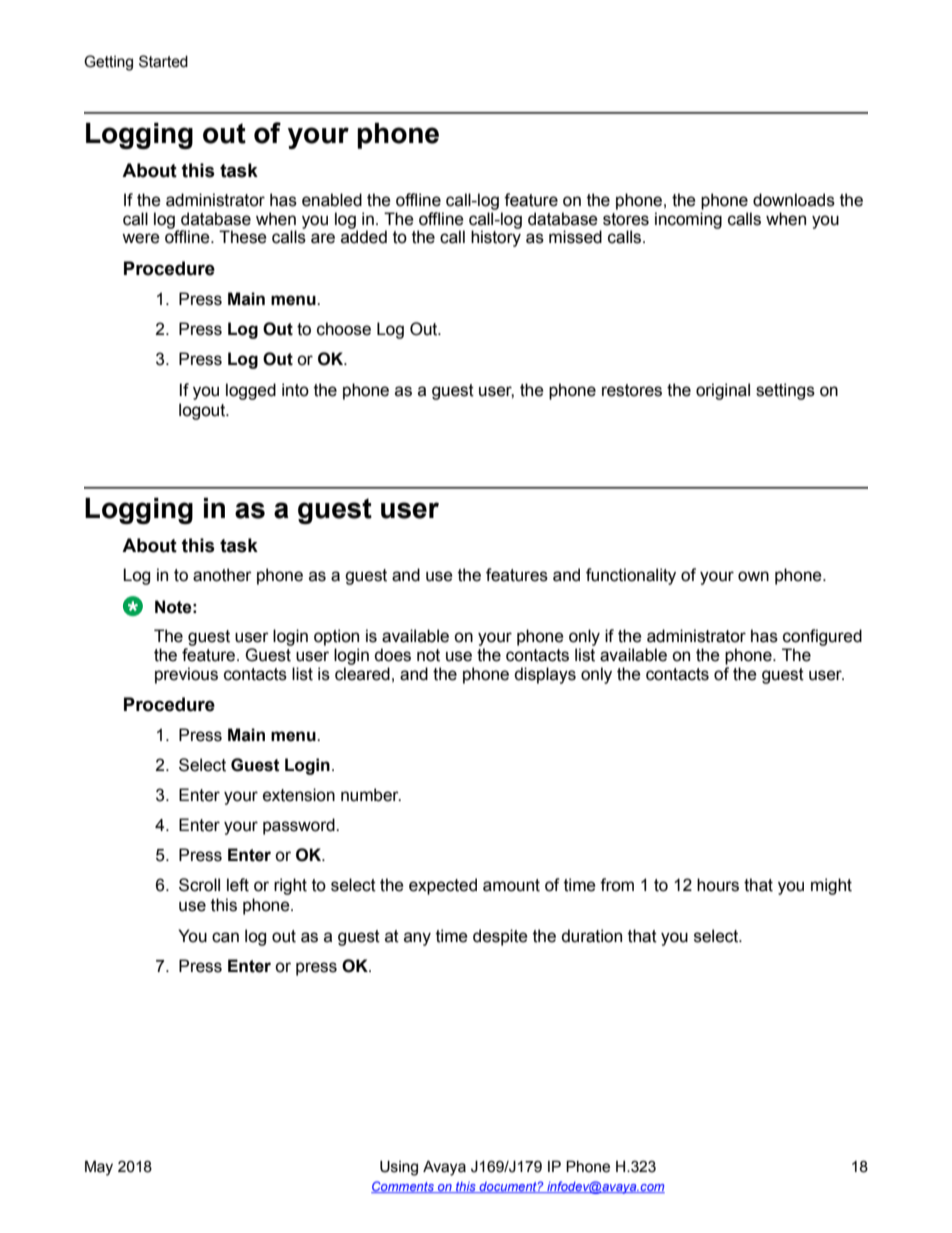  I want to click on May, so click(99, 1168).
